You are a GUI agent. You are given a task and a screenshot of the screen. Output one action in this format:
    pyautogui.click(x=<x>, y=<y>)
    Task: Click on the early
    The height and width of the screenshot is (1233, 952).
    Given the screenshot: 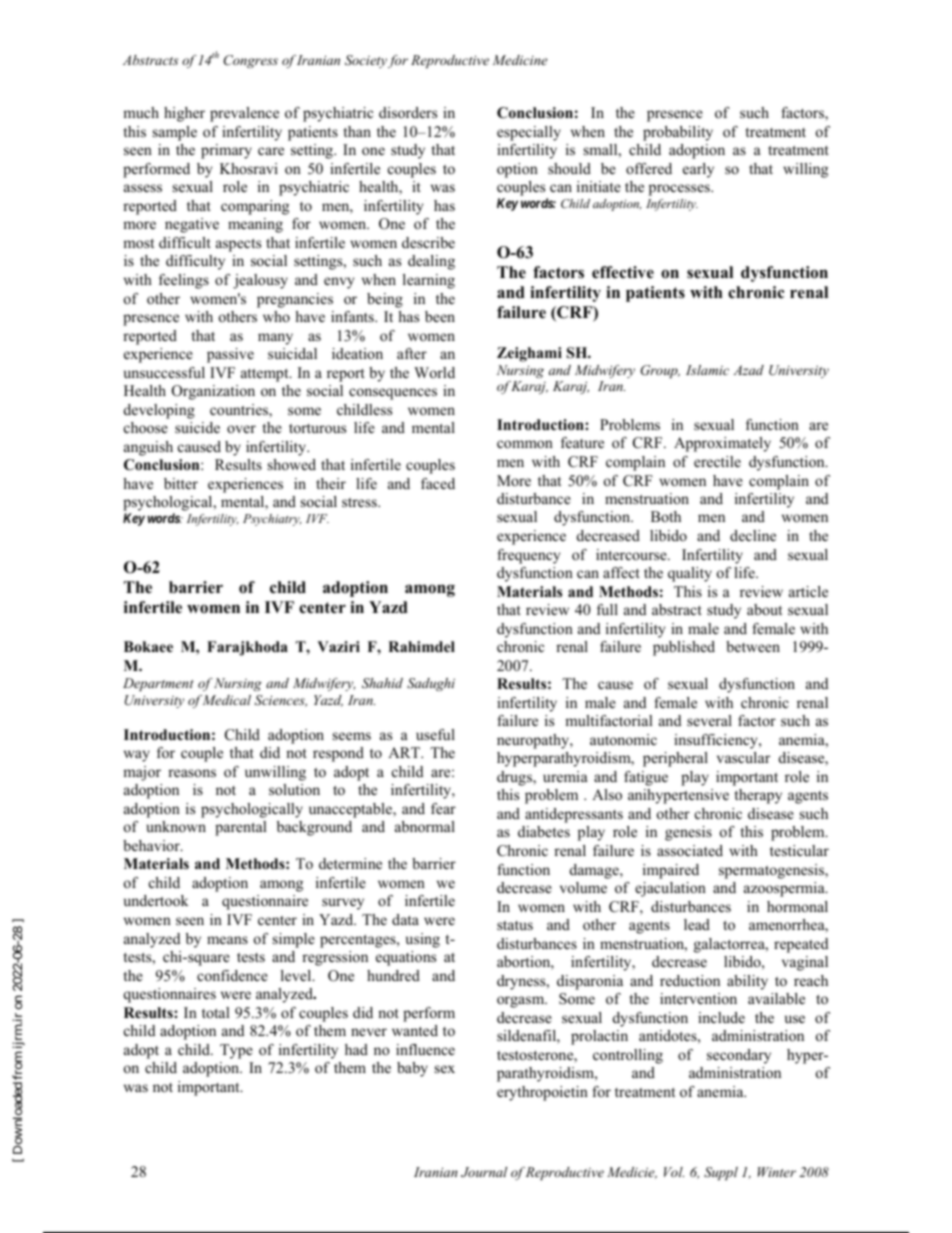 What is the action you would take?
    pyautogui.click(x=698, y=170)
